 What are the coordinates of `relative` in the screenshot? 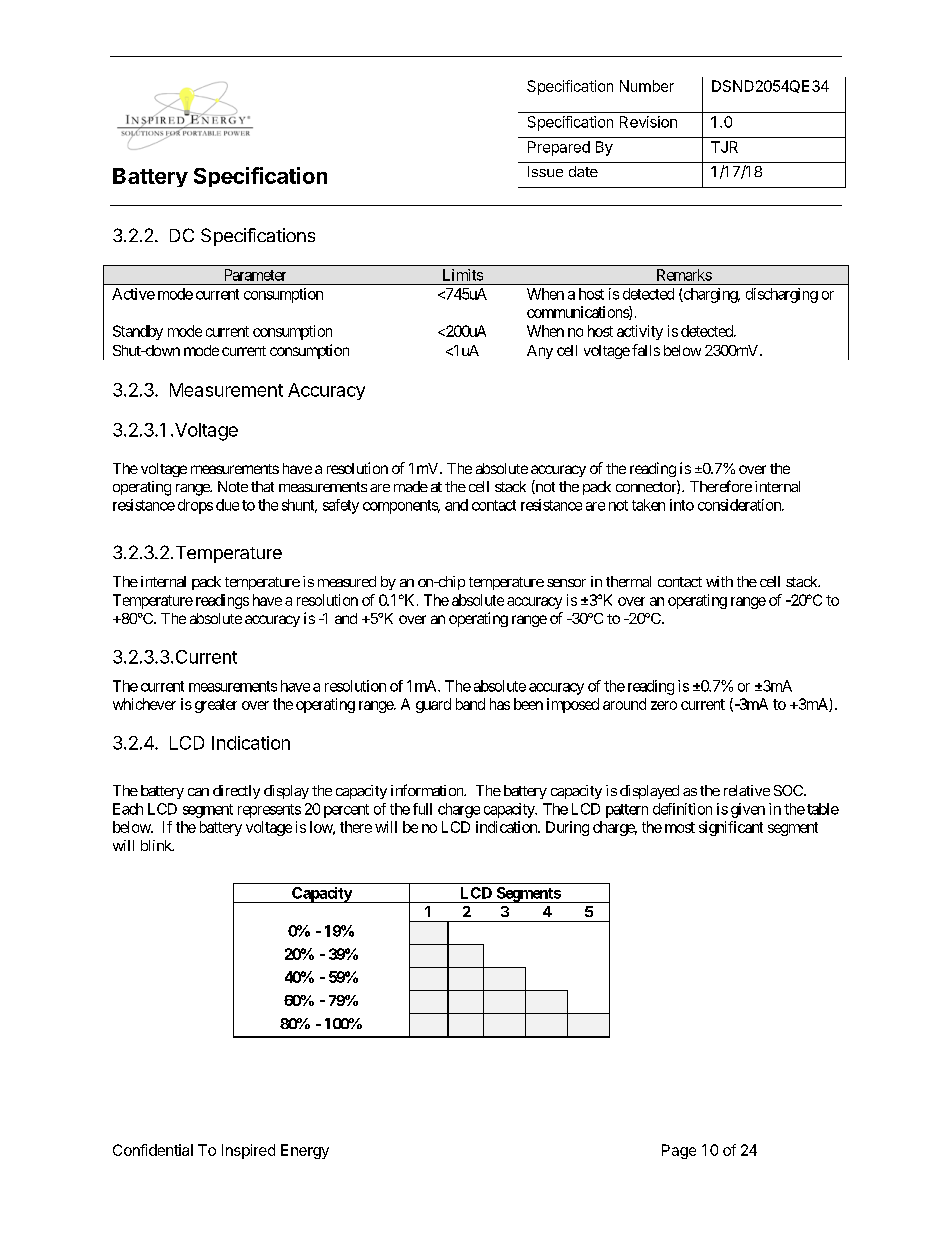 It's located at (747, 790).
